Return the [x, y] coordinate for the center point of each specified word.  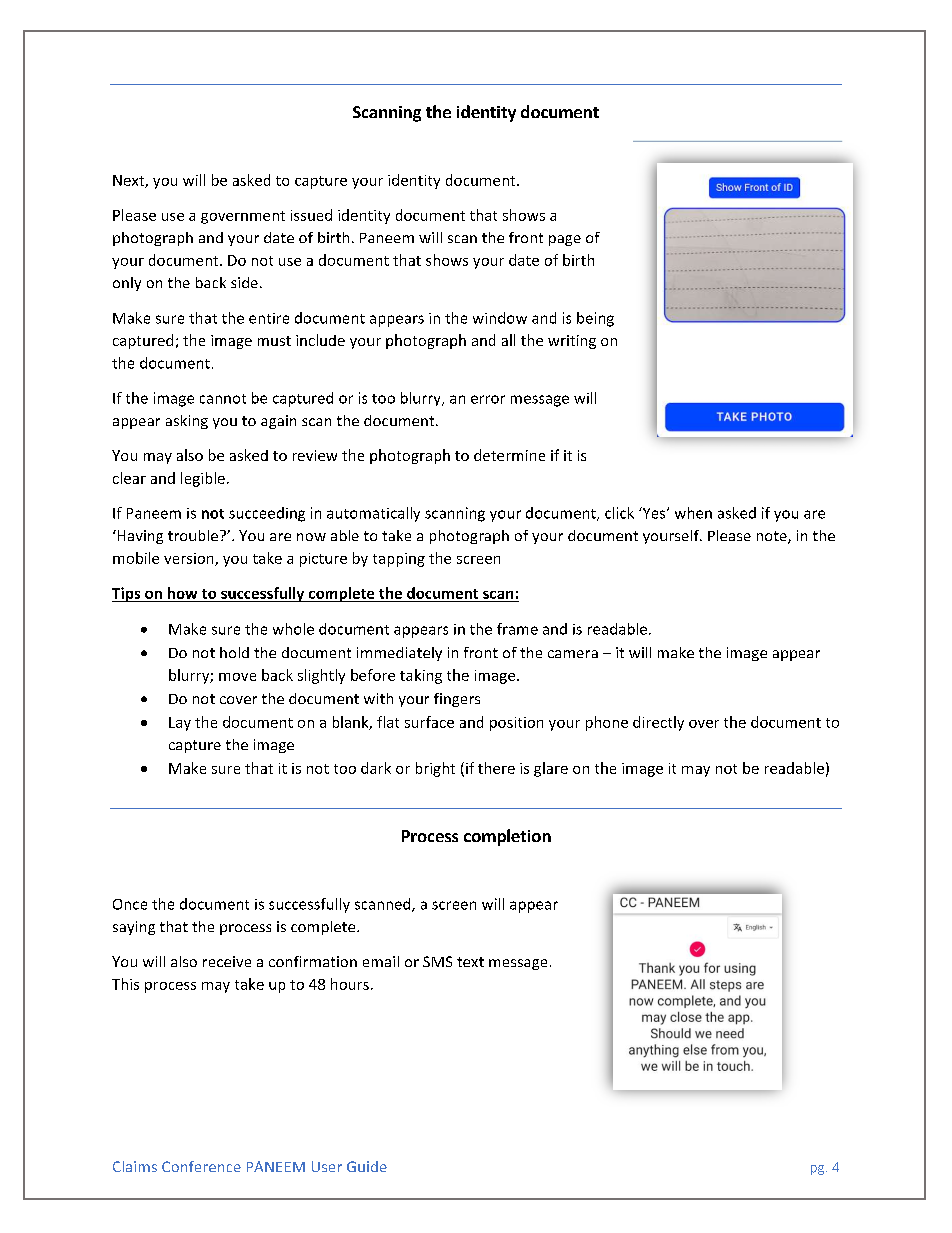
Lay [180, 724]
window [500, 318]
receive [227, 961]
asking [187, 422]
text [470, 962]
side [244, 282]
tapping [399, 560]
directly [658, 723]
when [693, 513]
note [773, 537]
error [488, 399]
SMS [437, 961]
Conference [201, 1166]
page [565, 240]
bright [435, 769]
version [190, 559]
